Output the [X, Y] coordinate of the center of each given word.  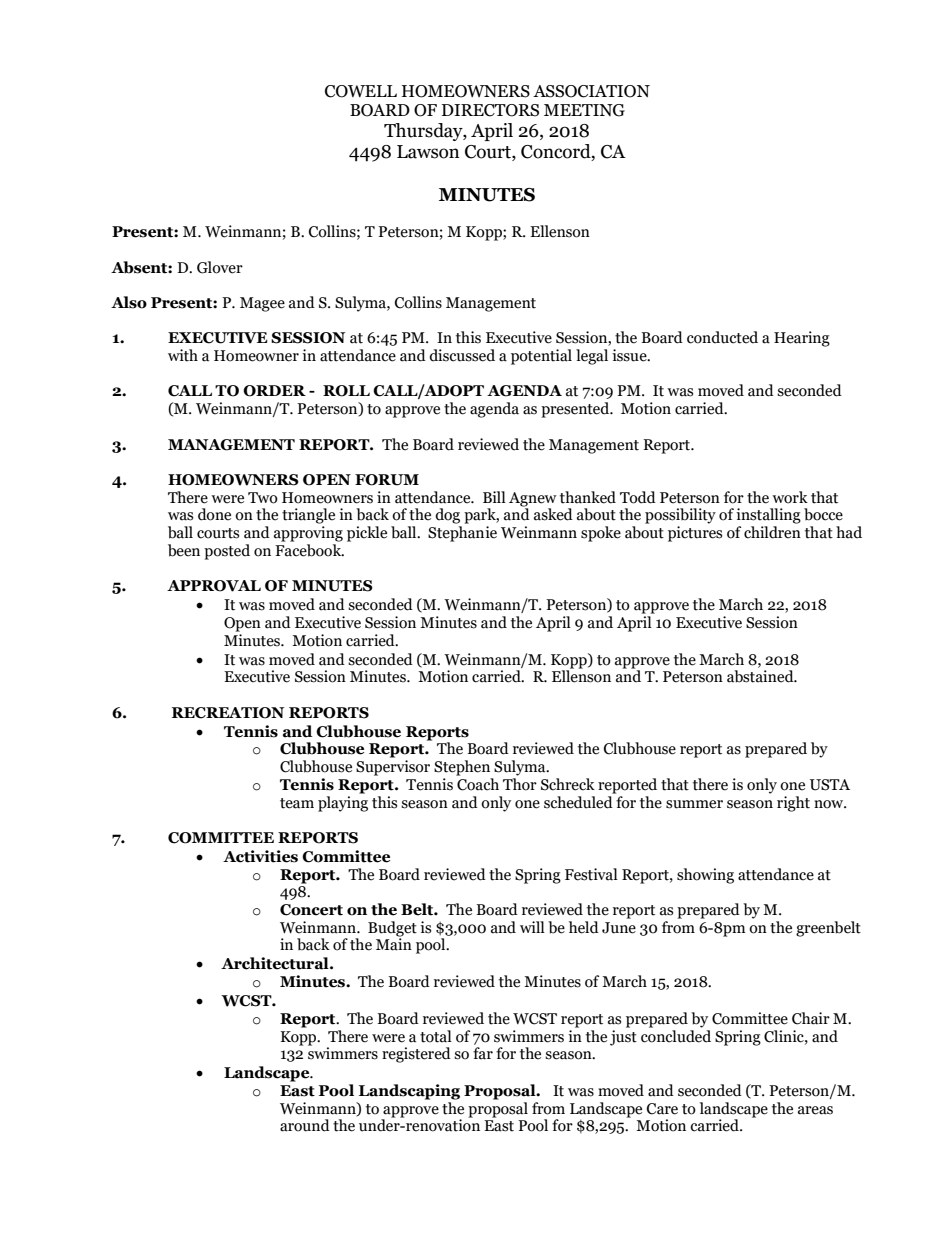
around [305, 1125]
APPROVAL [214, 586]
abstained [761, 676]
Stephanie [462, 534]
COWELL [361, 91]
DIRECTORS [490, 110]
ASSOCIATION [591, 91]
